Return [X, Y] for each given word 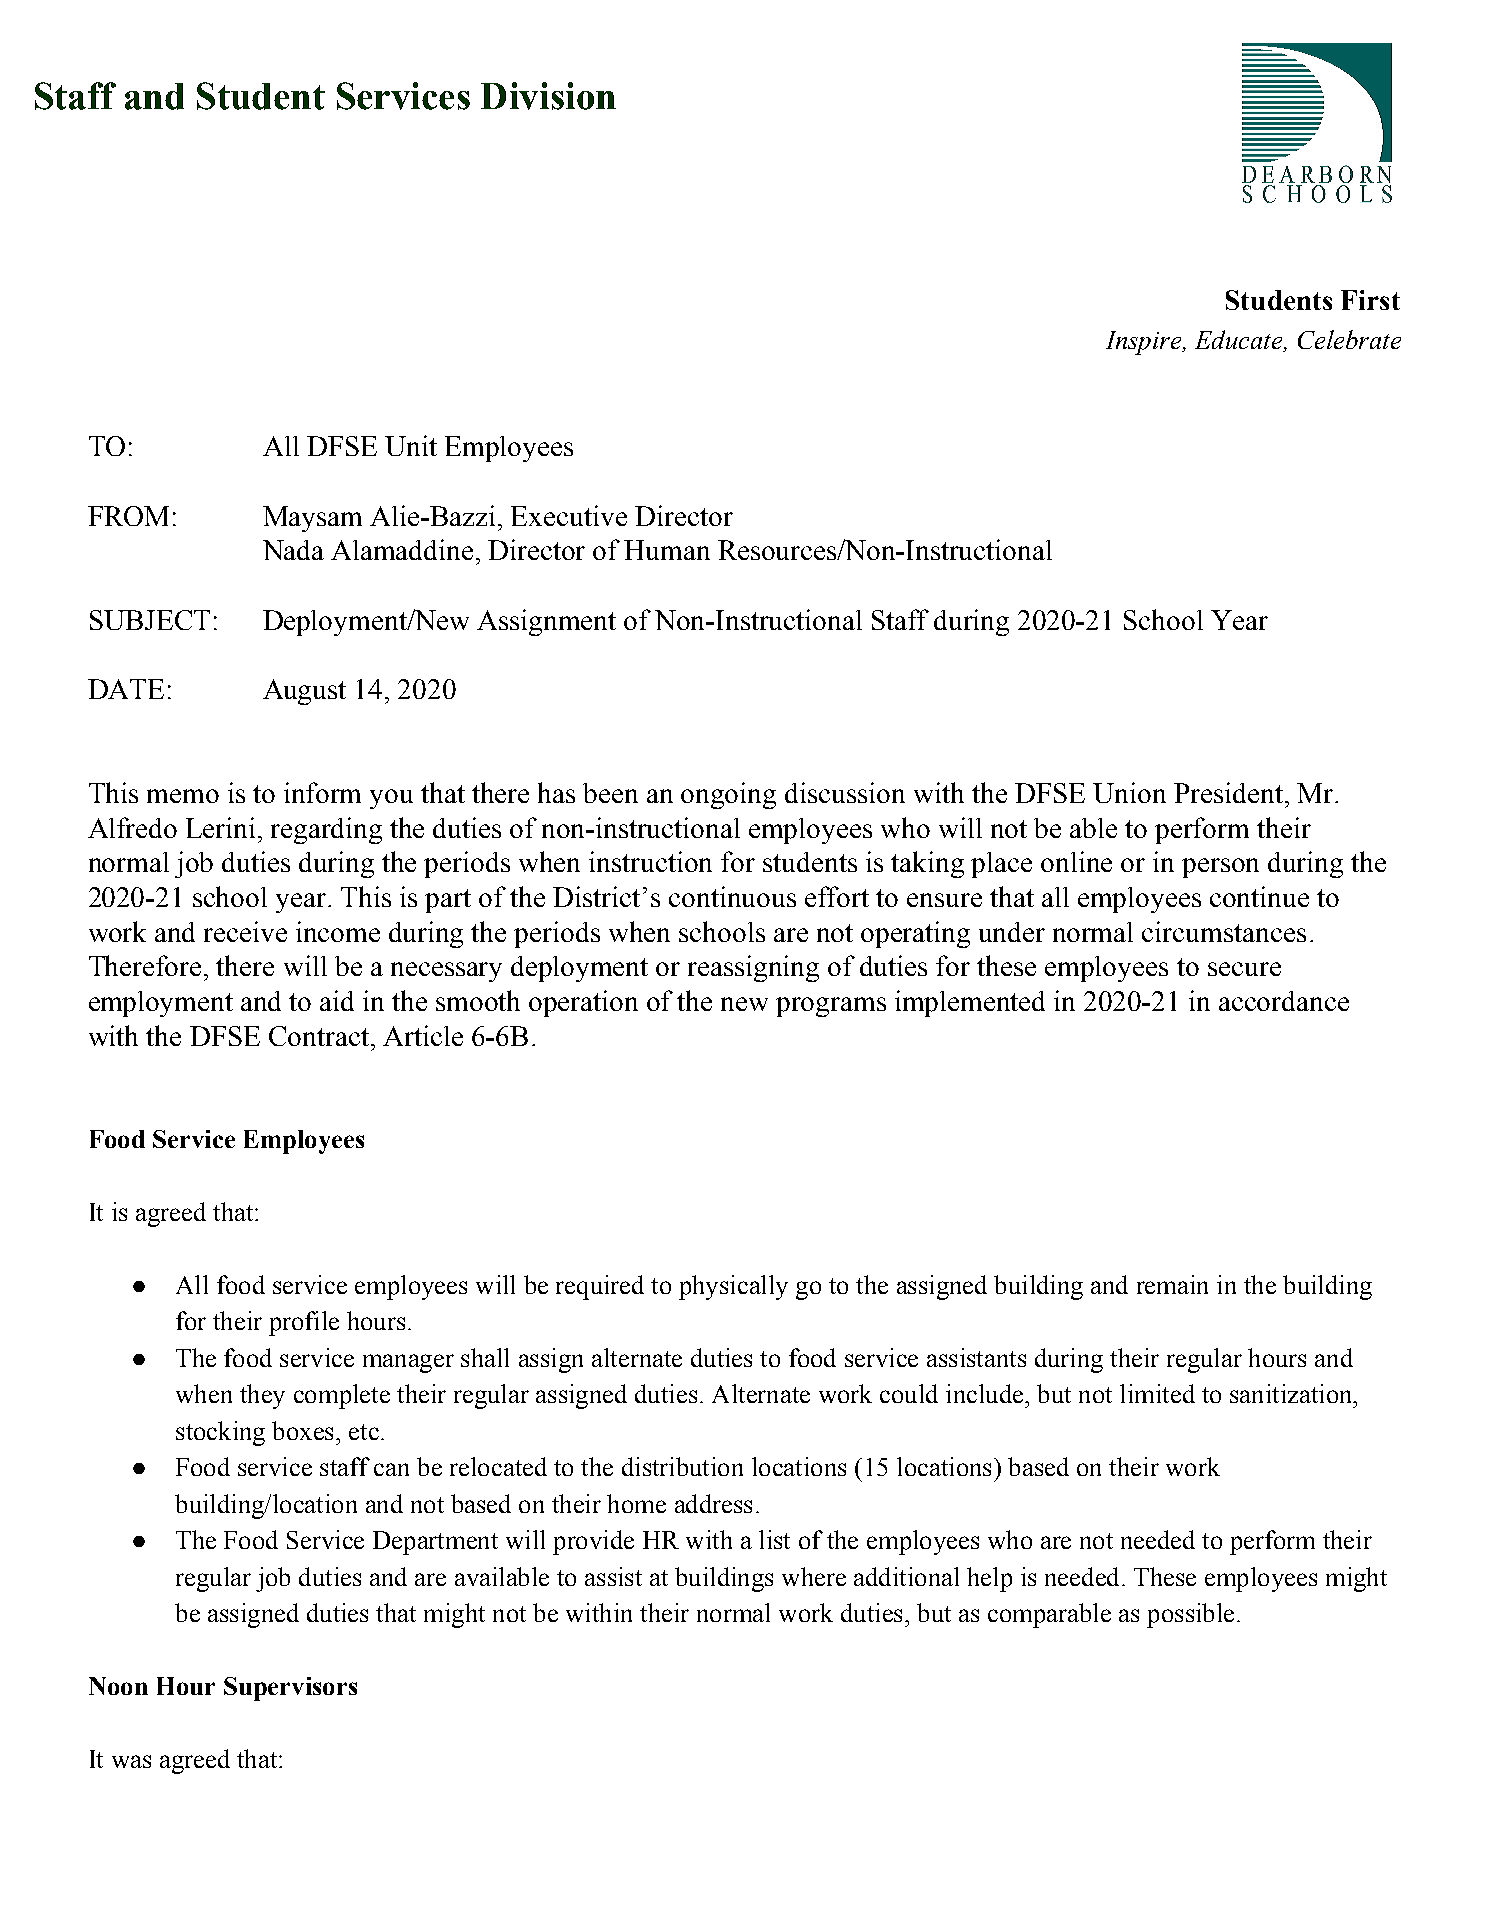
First [1370, 300]
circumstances [1224, 931]
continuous [732, 896]
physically [733, 1287]
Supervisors [290, 1689]
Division [548, 96]
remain [1172, 1284]
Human [667, 550]
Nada [293, 550]
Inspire [1145, 343]
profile [304, 1323]
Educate [1240, 339]
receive [245, 931]
